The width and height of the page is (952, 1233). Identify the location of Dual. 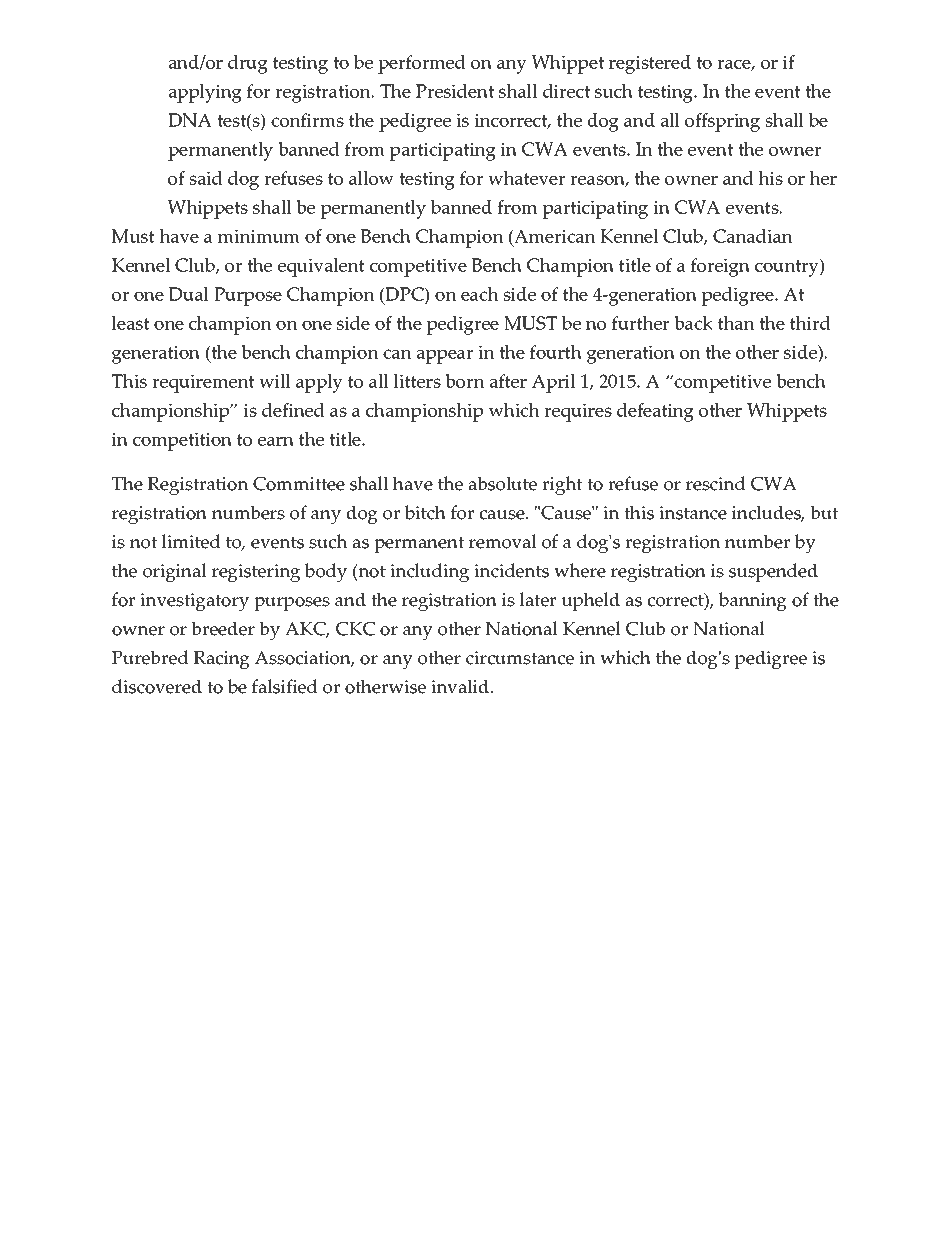
(189, 294).
